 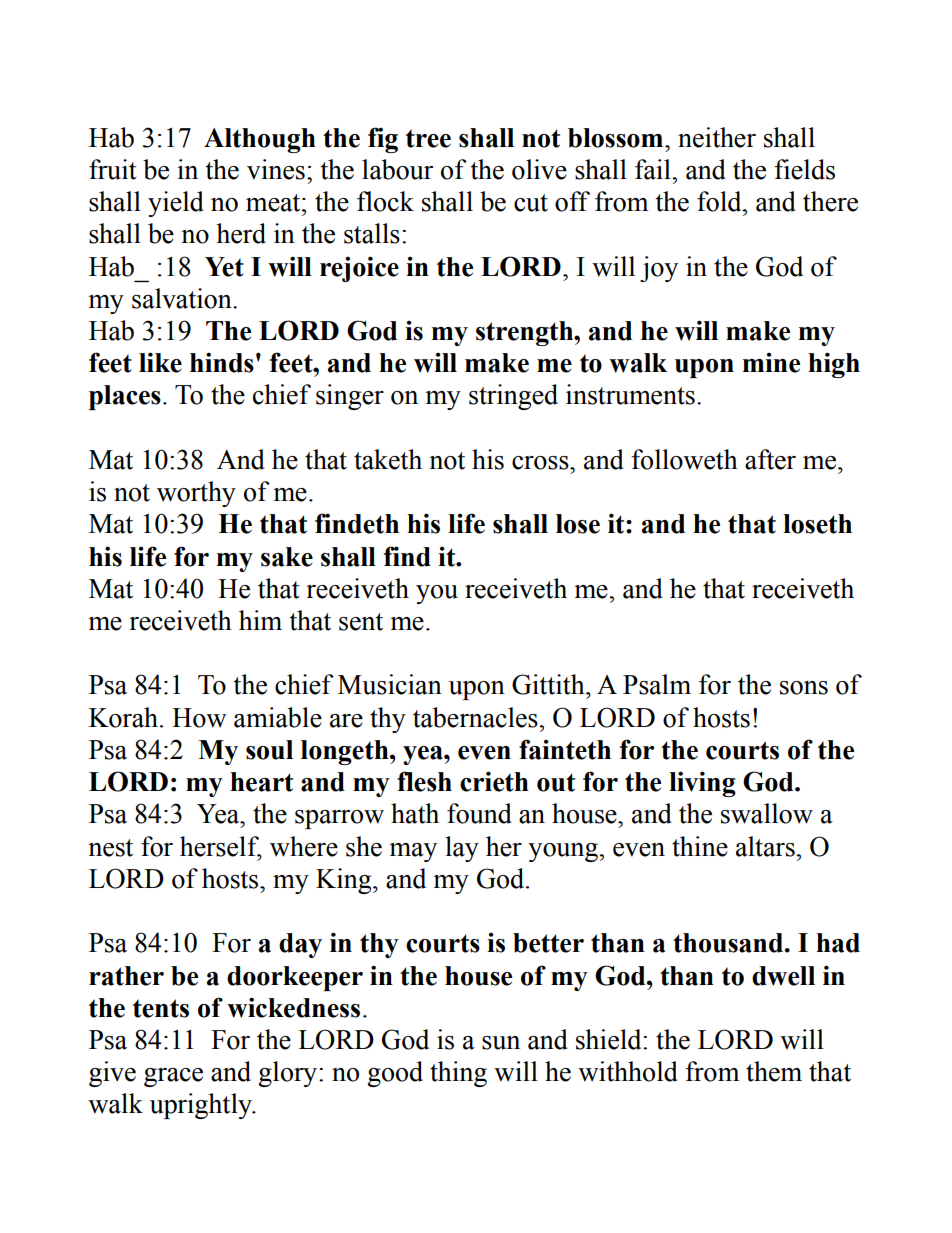 I want to click on hinds, so click(x=222, y=362).
